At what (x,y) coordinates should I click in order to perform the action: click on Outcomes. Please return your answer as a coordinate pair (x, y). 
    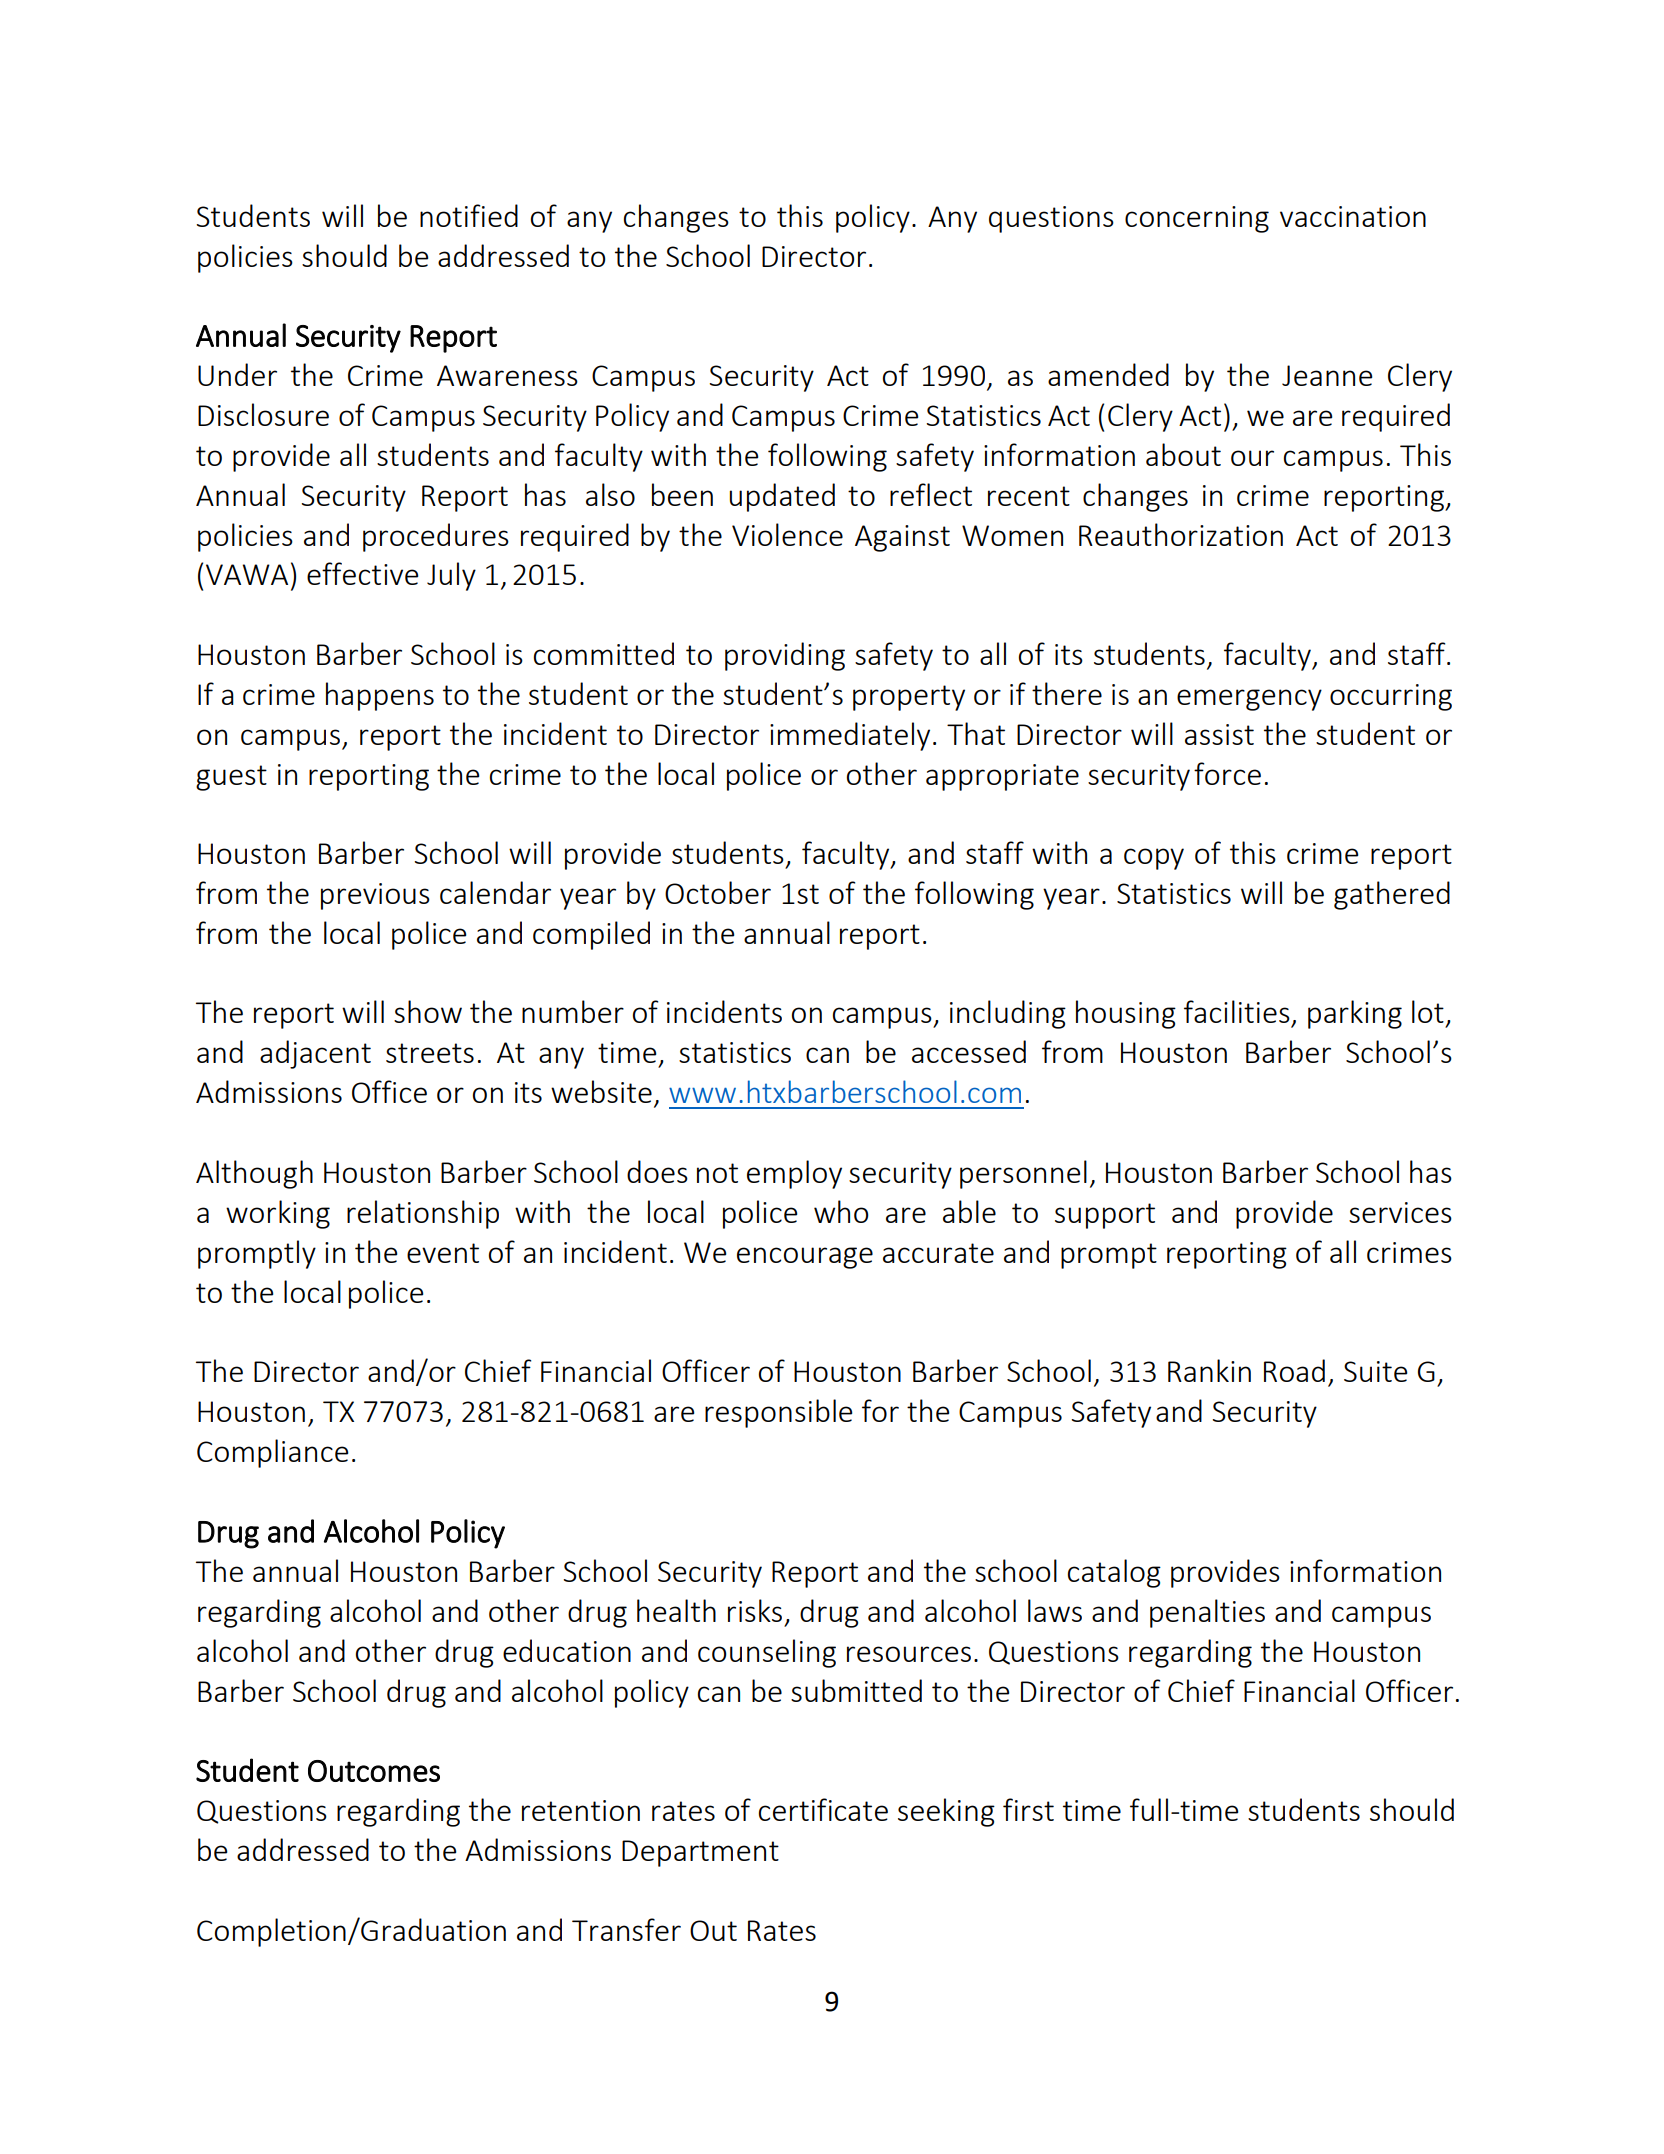
    Looking at the image, I should click on (374, 1771).
